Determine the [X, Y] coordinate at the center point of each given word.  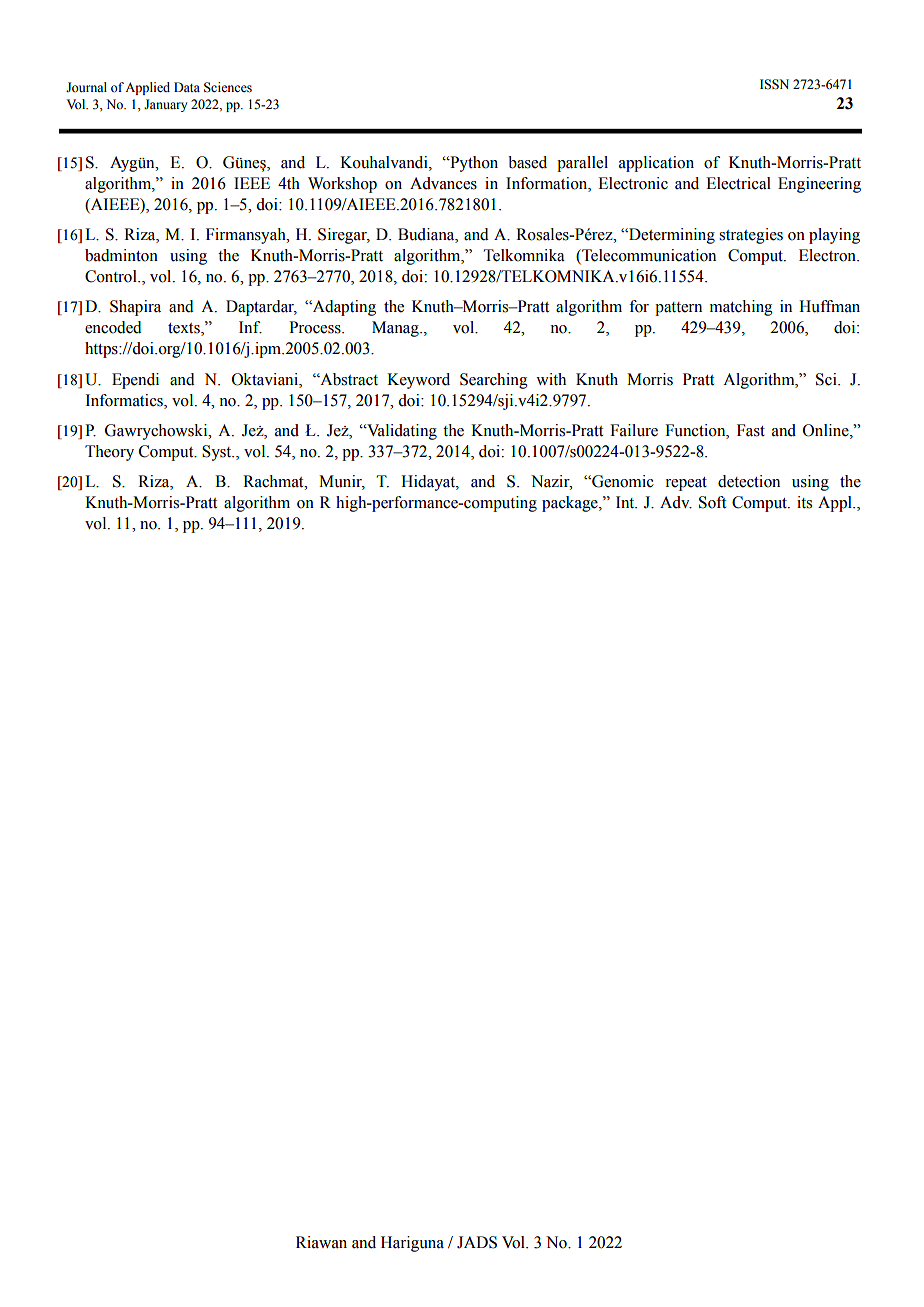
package [571, 504]
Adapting [343, 308]
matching [741, 308]
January [165, 105]
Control [112, 276]
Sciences [228, 87]
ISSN [774, 84]
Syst [218, 453]
